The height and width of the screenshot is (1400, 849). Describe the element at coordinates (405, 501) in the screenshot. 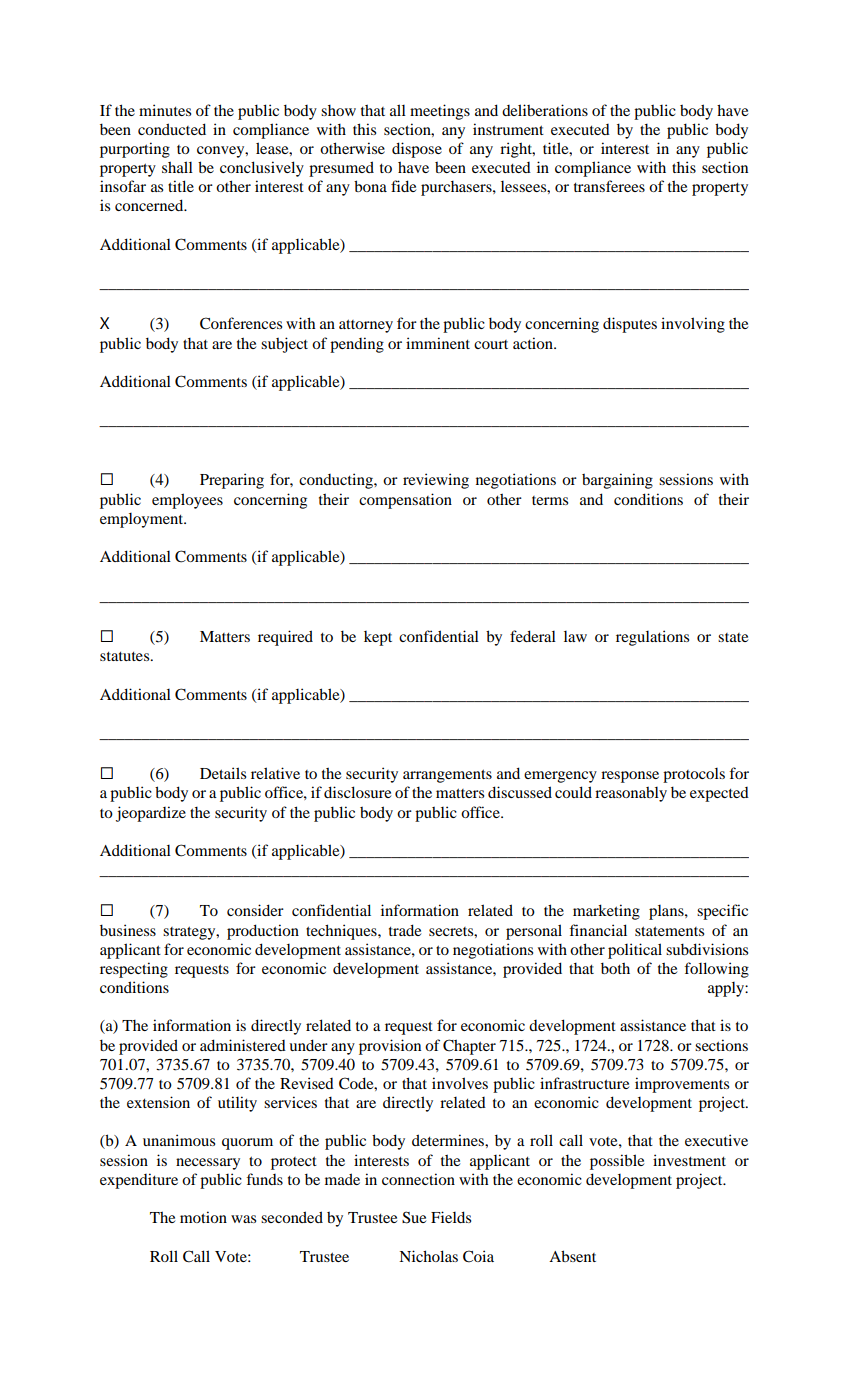

I see `compensation` at that location.
